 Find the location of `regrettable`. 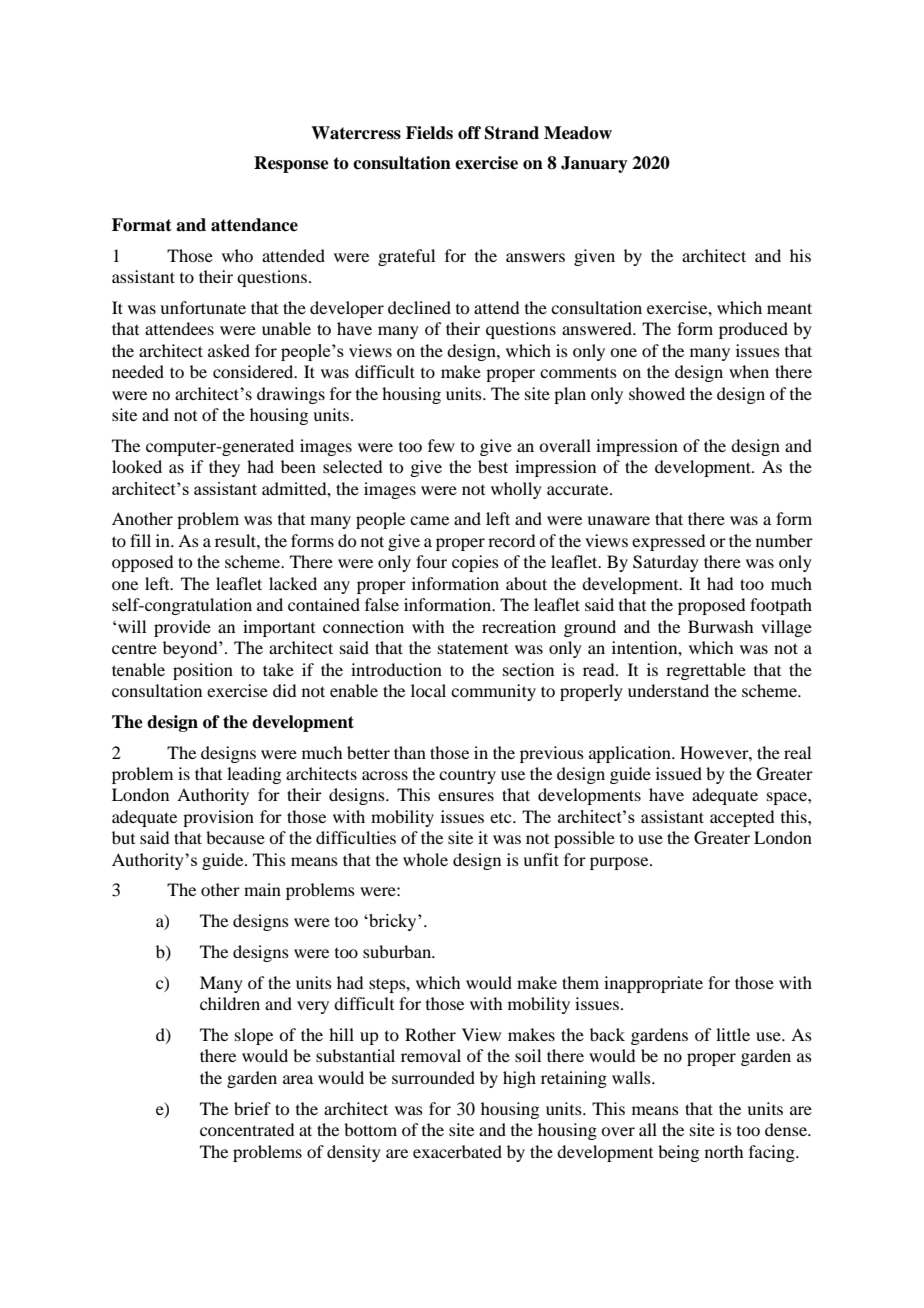

regrettable is located at coordinates (706, 671).
